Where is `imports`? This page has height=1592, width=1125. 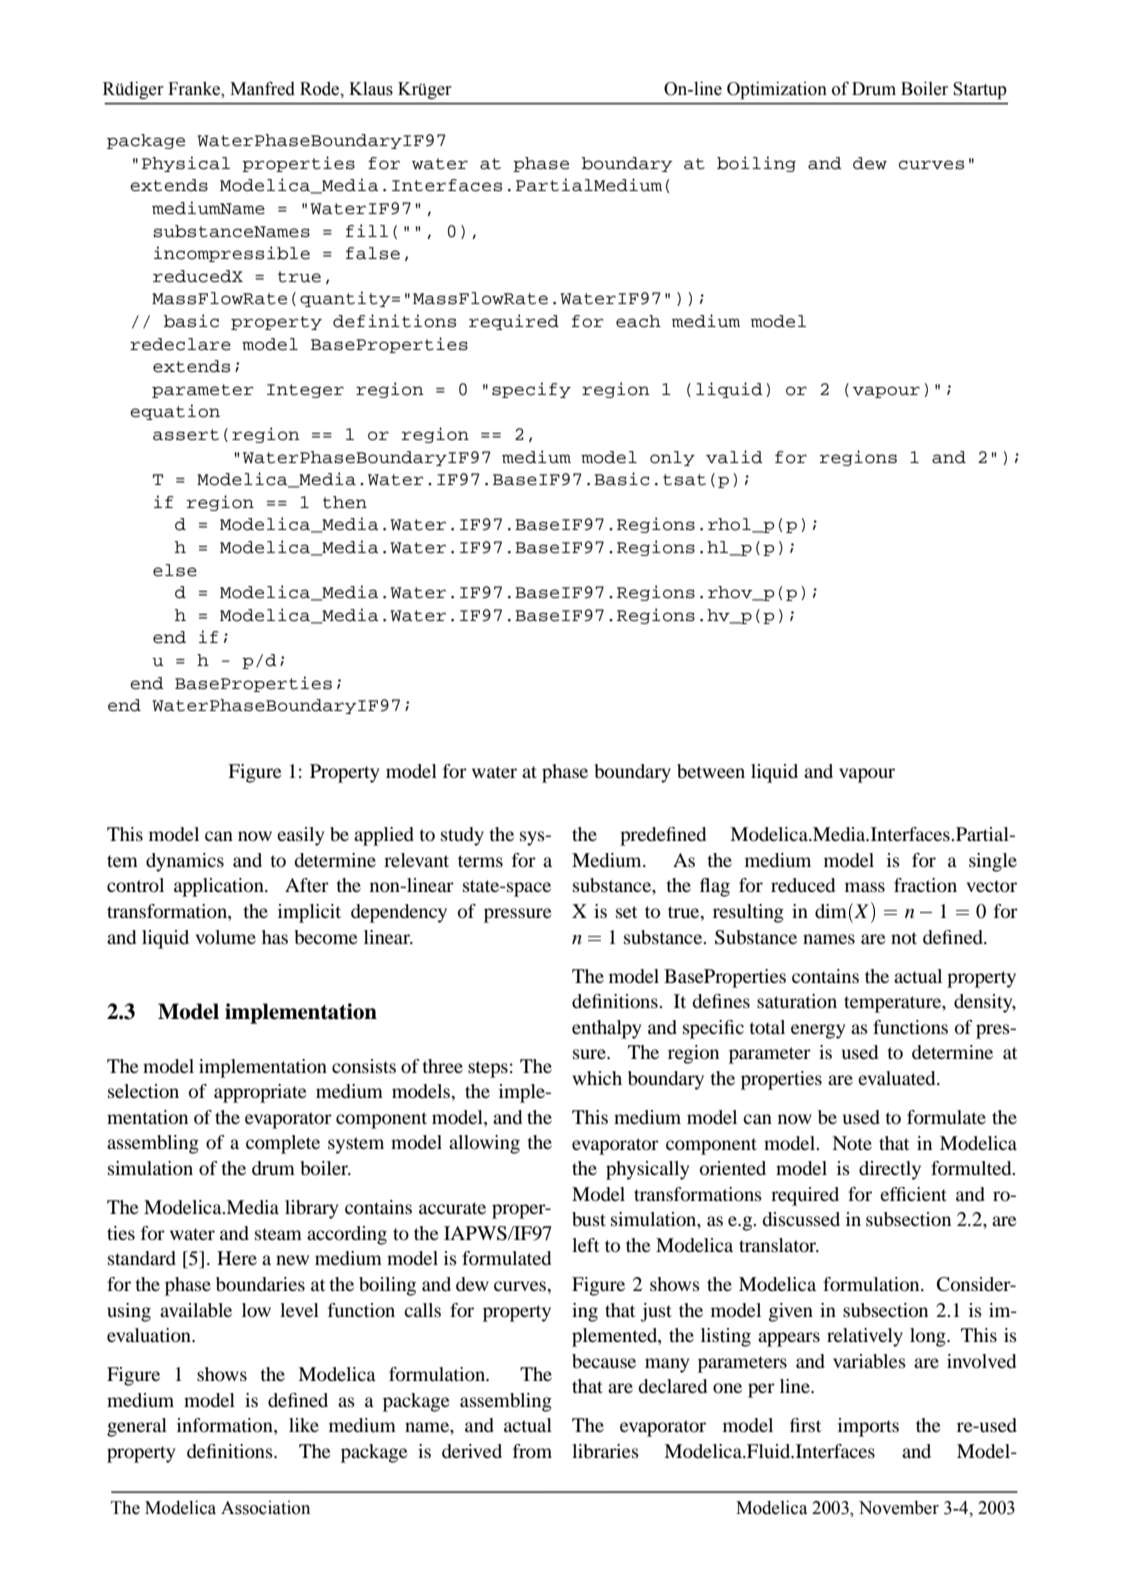
imports is located at coordinates (868, 1427).
